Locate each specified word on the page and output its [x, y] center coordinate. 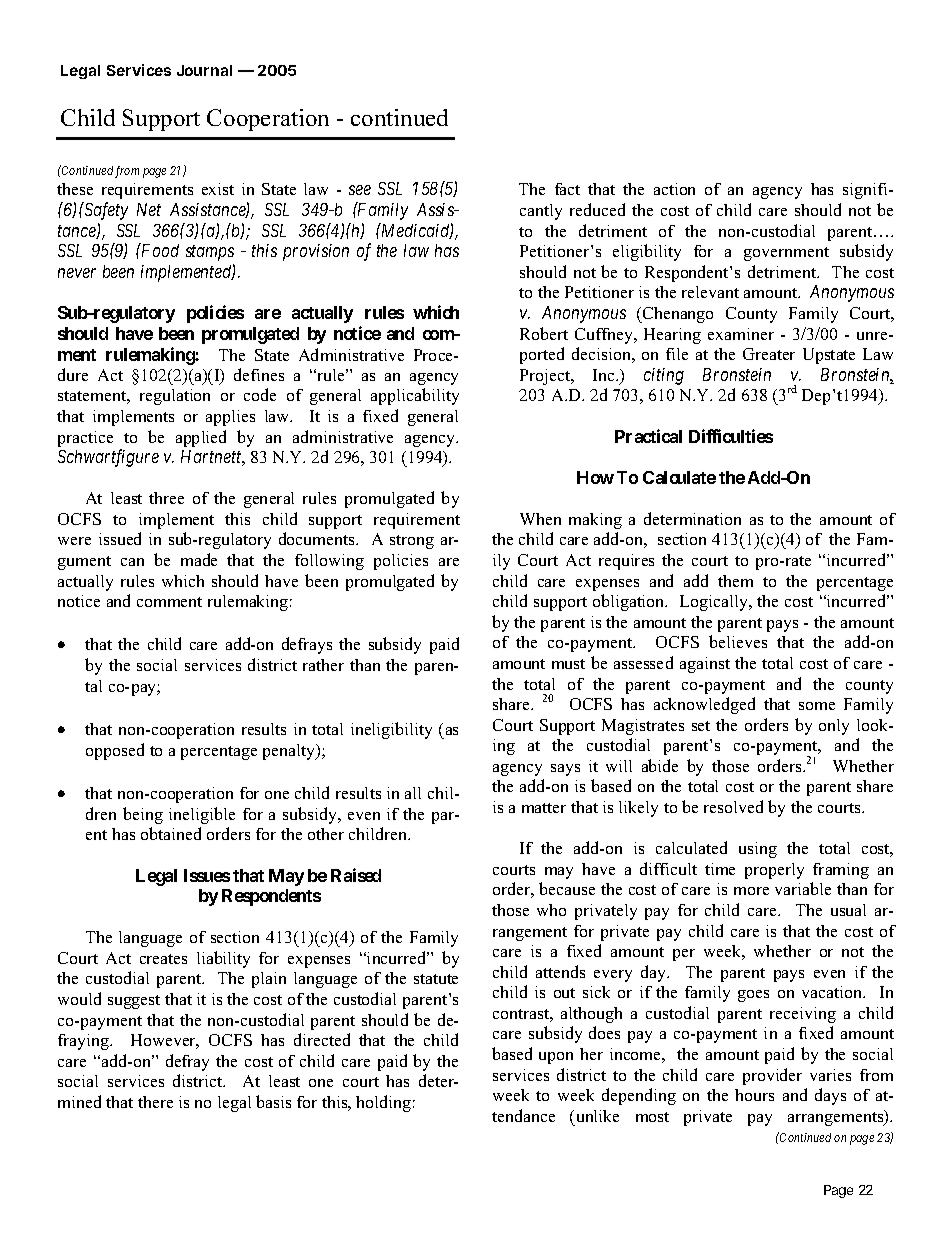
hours [754, 1095]
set [701, 726]
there [155, 1102]
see [360, 190]
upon [556, 1058]
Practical [648, 436]
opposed [115, 751]
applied [201, 438]
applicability [415, 396]
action [674, 189]
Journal [204, 70]
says [565, 770]
